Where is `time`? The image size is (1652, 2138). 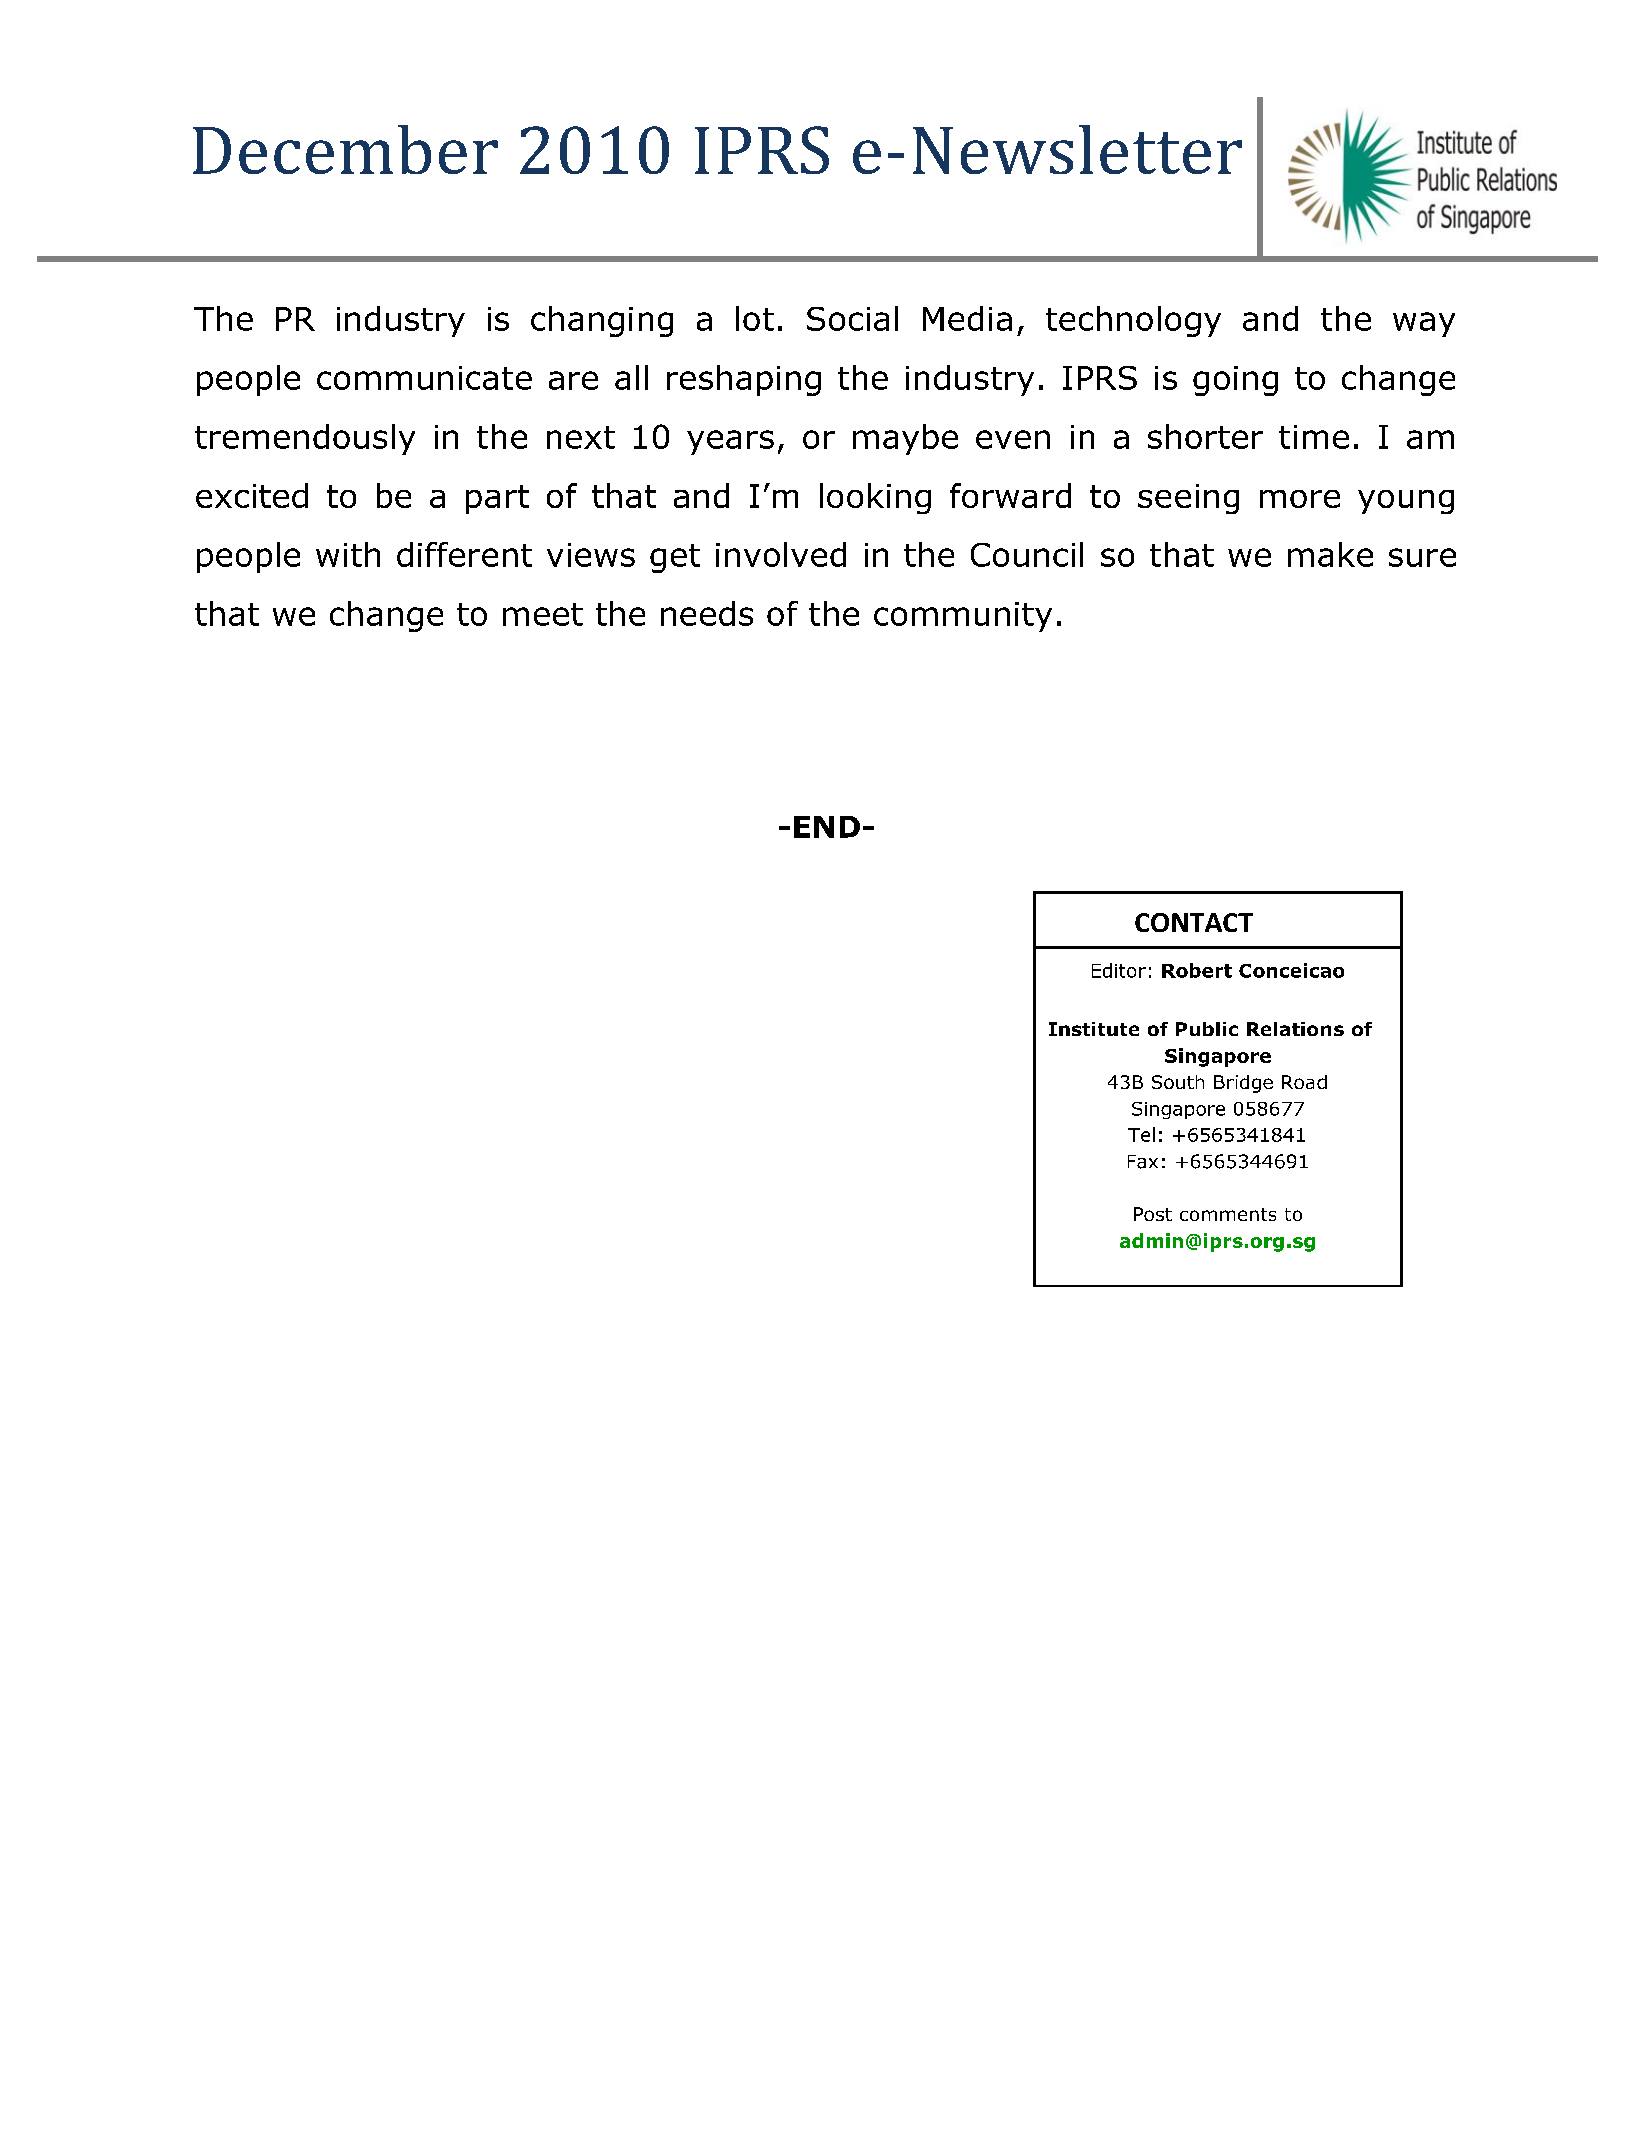
time is located at coordinates (1314, 437).
